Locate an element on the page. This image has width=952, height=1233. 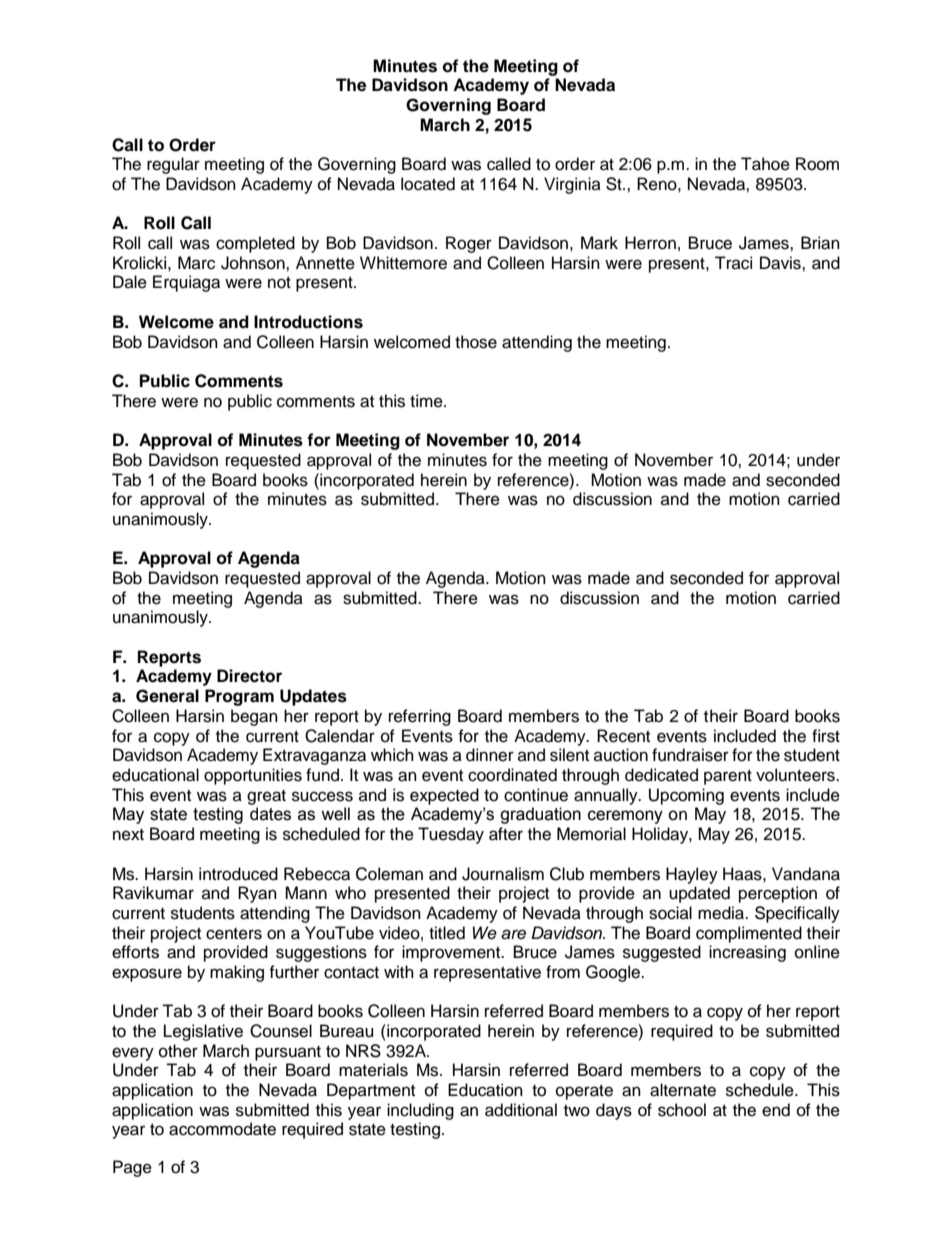
located is located at coordinates (428, 184).
